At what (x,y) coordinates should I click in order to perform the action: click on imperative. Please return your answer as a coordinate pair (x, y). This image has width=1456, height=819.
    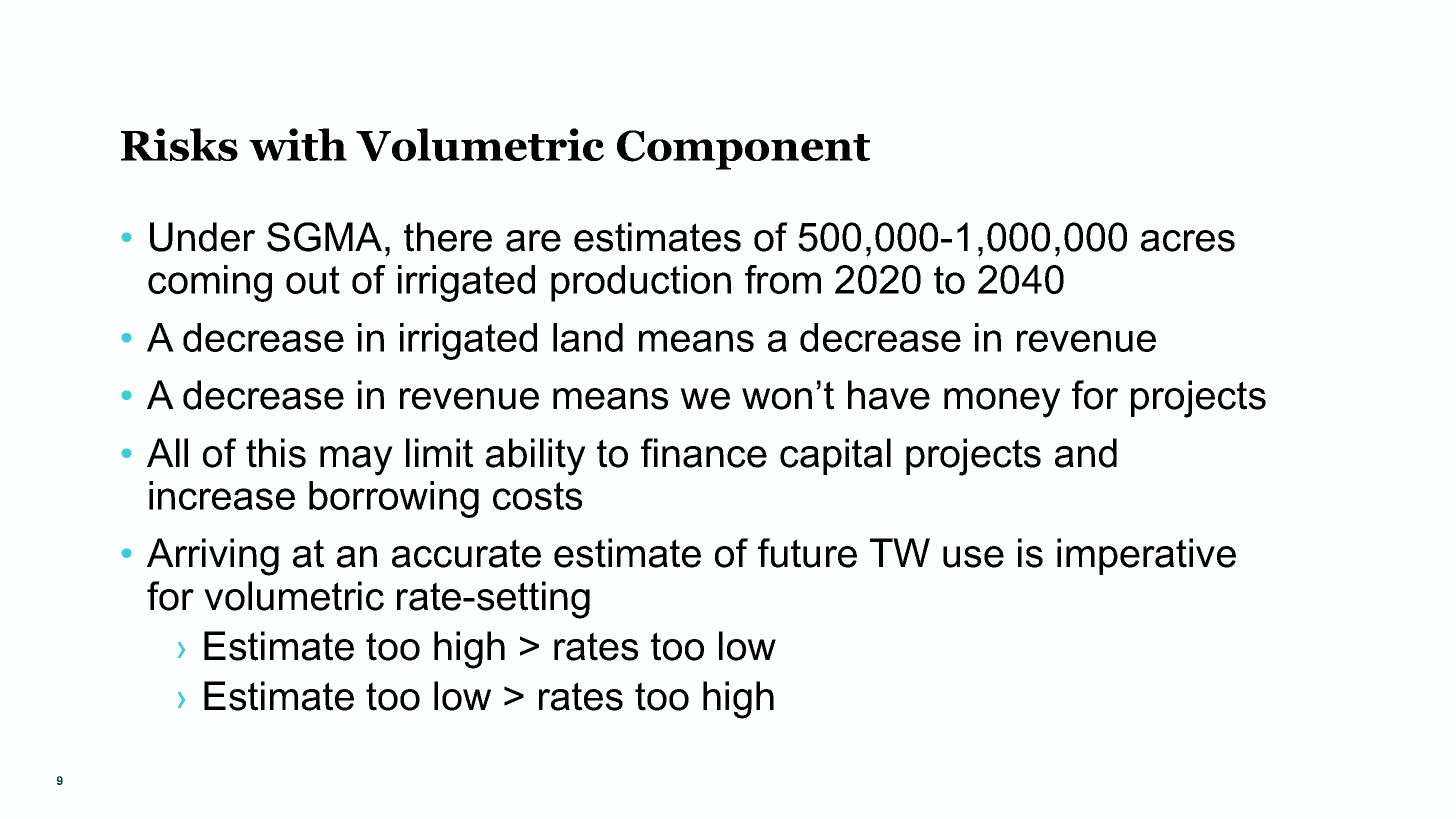
    Looking at the image, I should click on (1146, 556).
